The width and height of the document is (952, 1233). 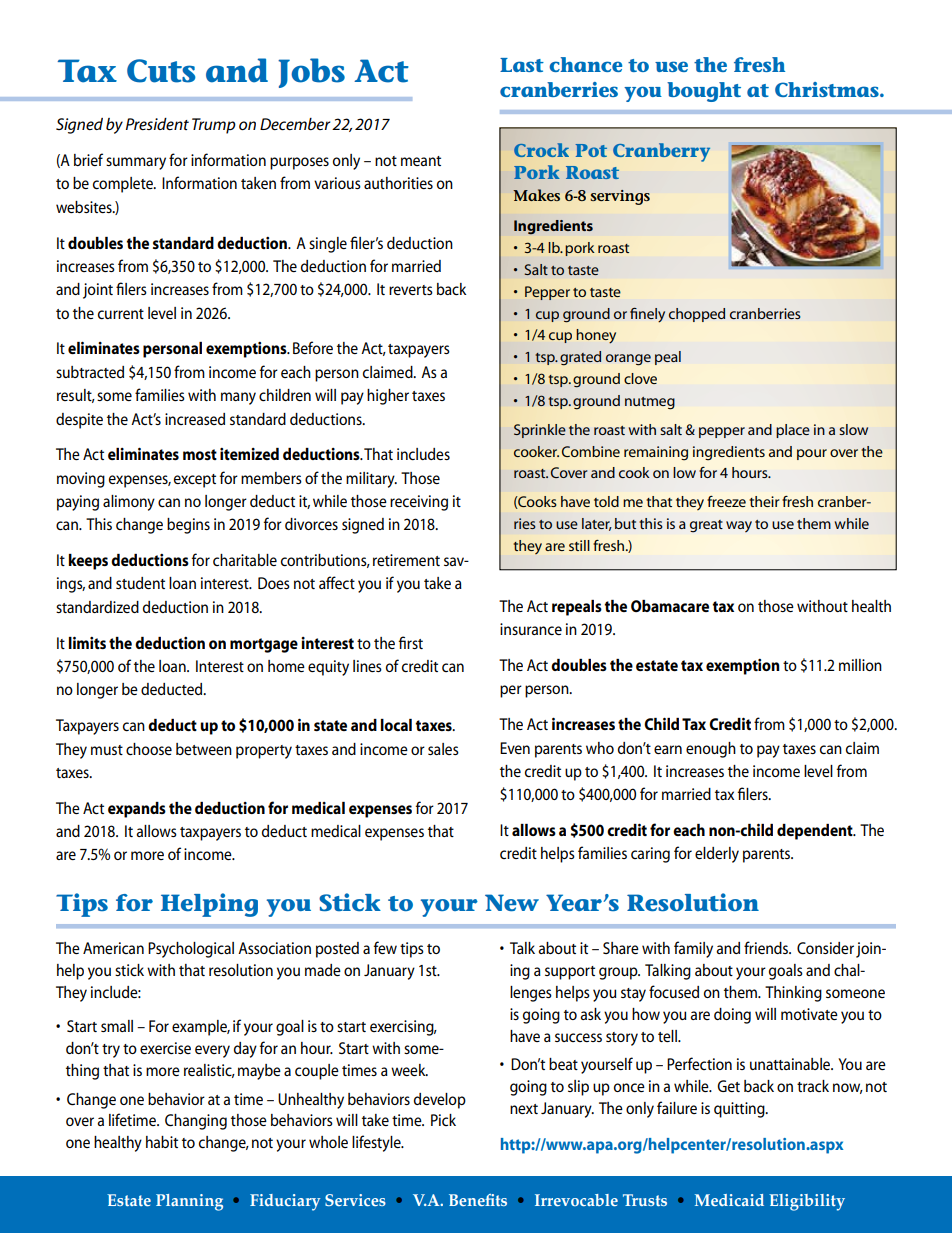 I want to click on Christmas, so click(x=828, y=89).
